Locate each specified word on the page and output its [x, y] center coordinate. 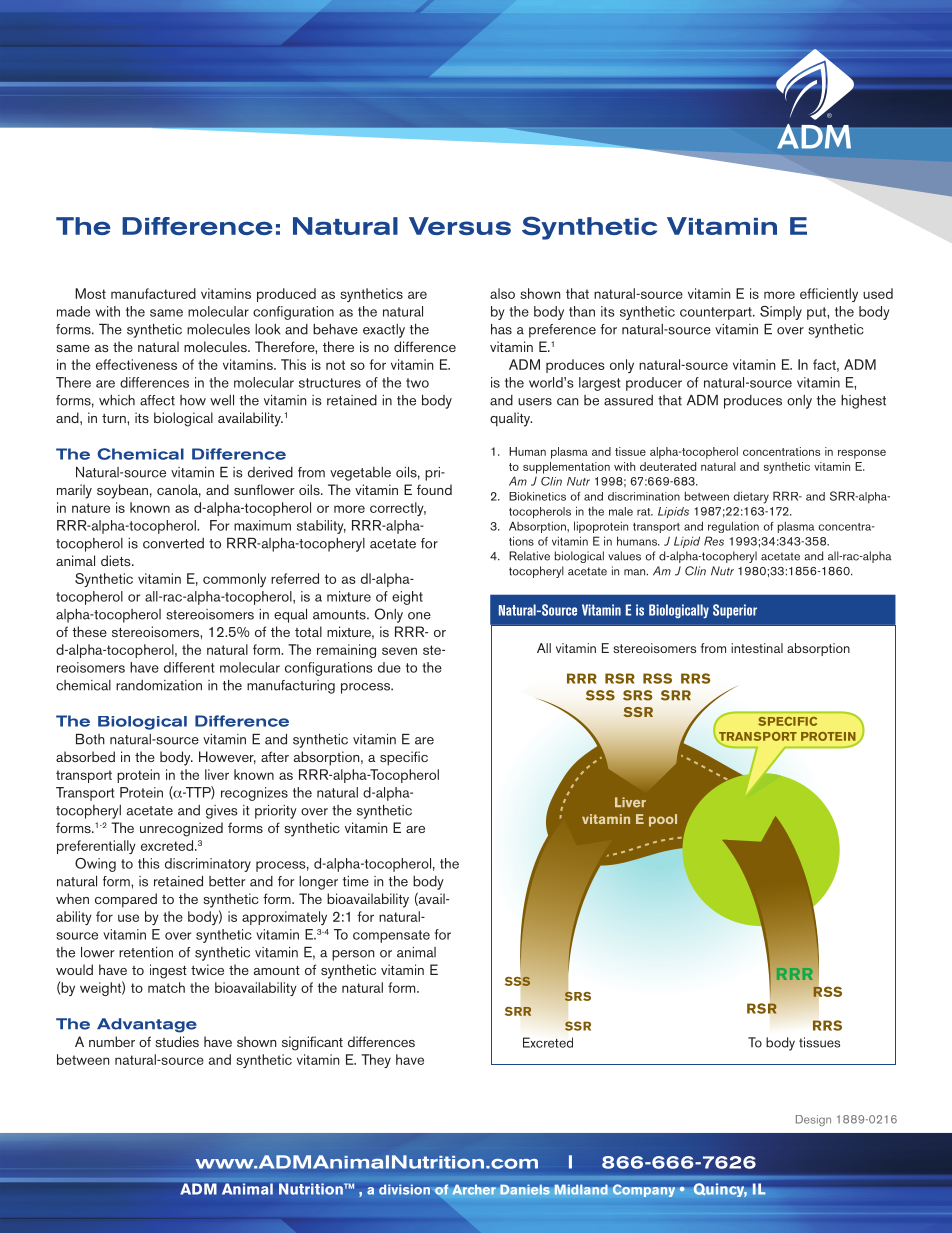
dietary [751, 497]
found [434, 489]
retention [146, 952]
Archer [474, 1190]
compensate [391, 936]
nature [91, 508]
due [389, 667]
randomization [159, 685]
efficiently [829, 295]
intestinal [757, 648]
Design [813, 1120]
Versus [460, 226]
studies [177, 1041]
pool [663, 820]
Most [90, 293]
